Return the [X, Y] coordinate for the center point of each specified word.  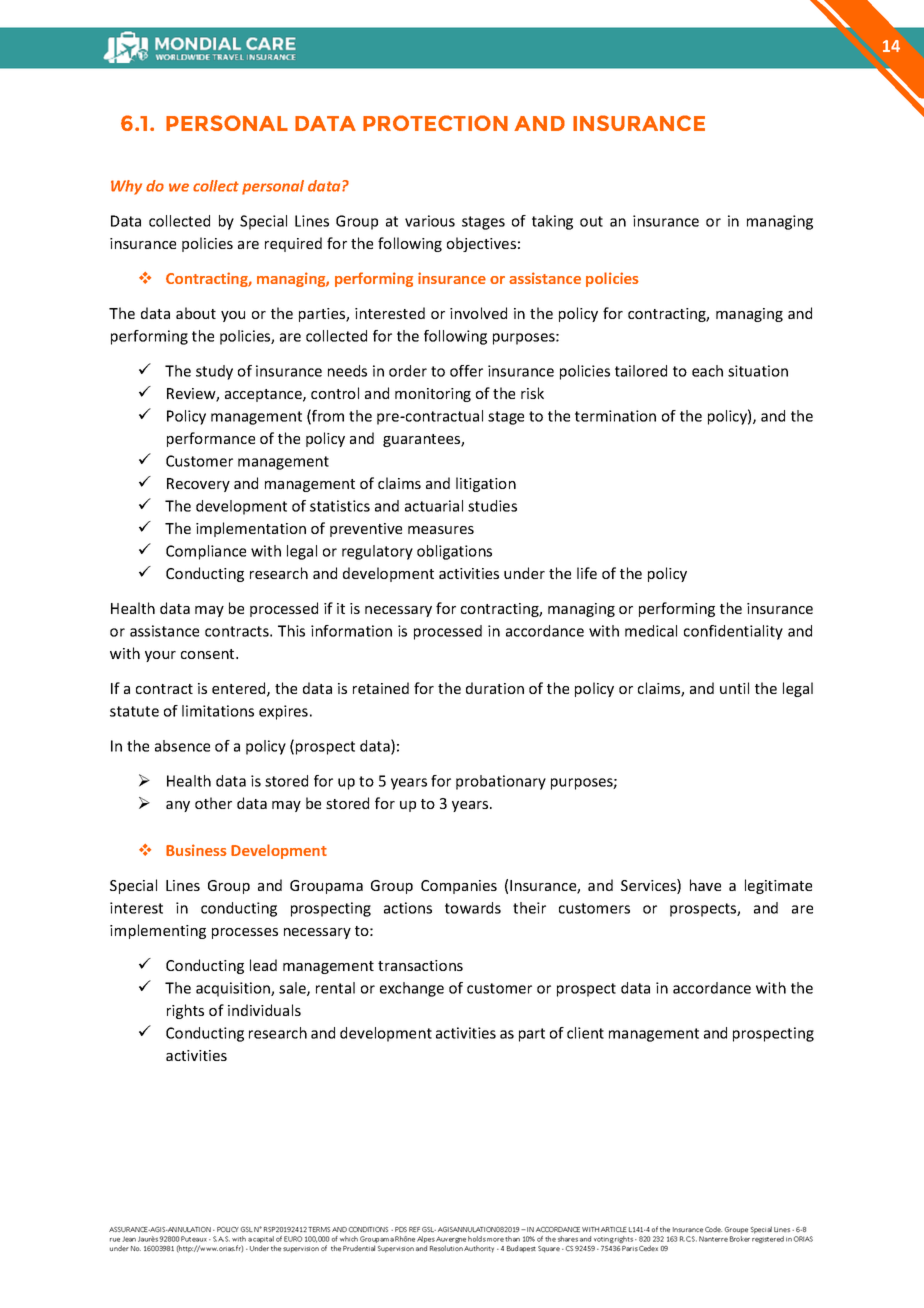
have [705, 885]
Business [196, 850]
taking [552, 222]
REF [414, 1229]
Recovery [198, 485]
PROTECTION [435, 123]
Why [126, 187]
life [587, 573]
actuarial [434, 506]
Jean [129, 1239]
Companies [459, 887]
